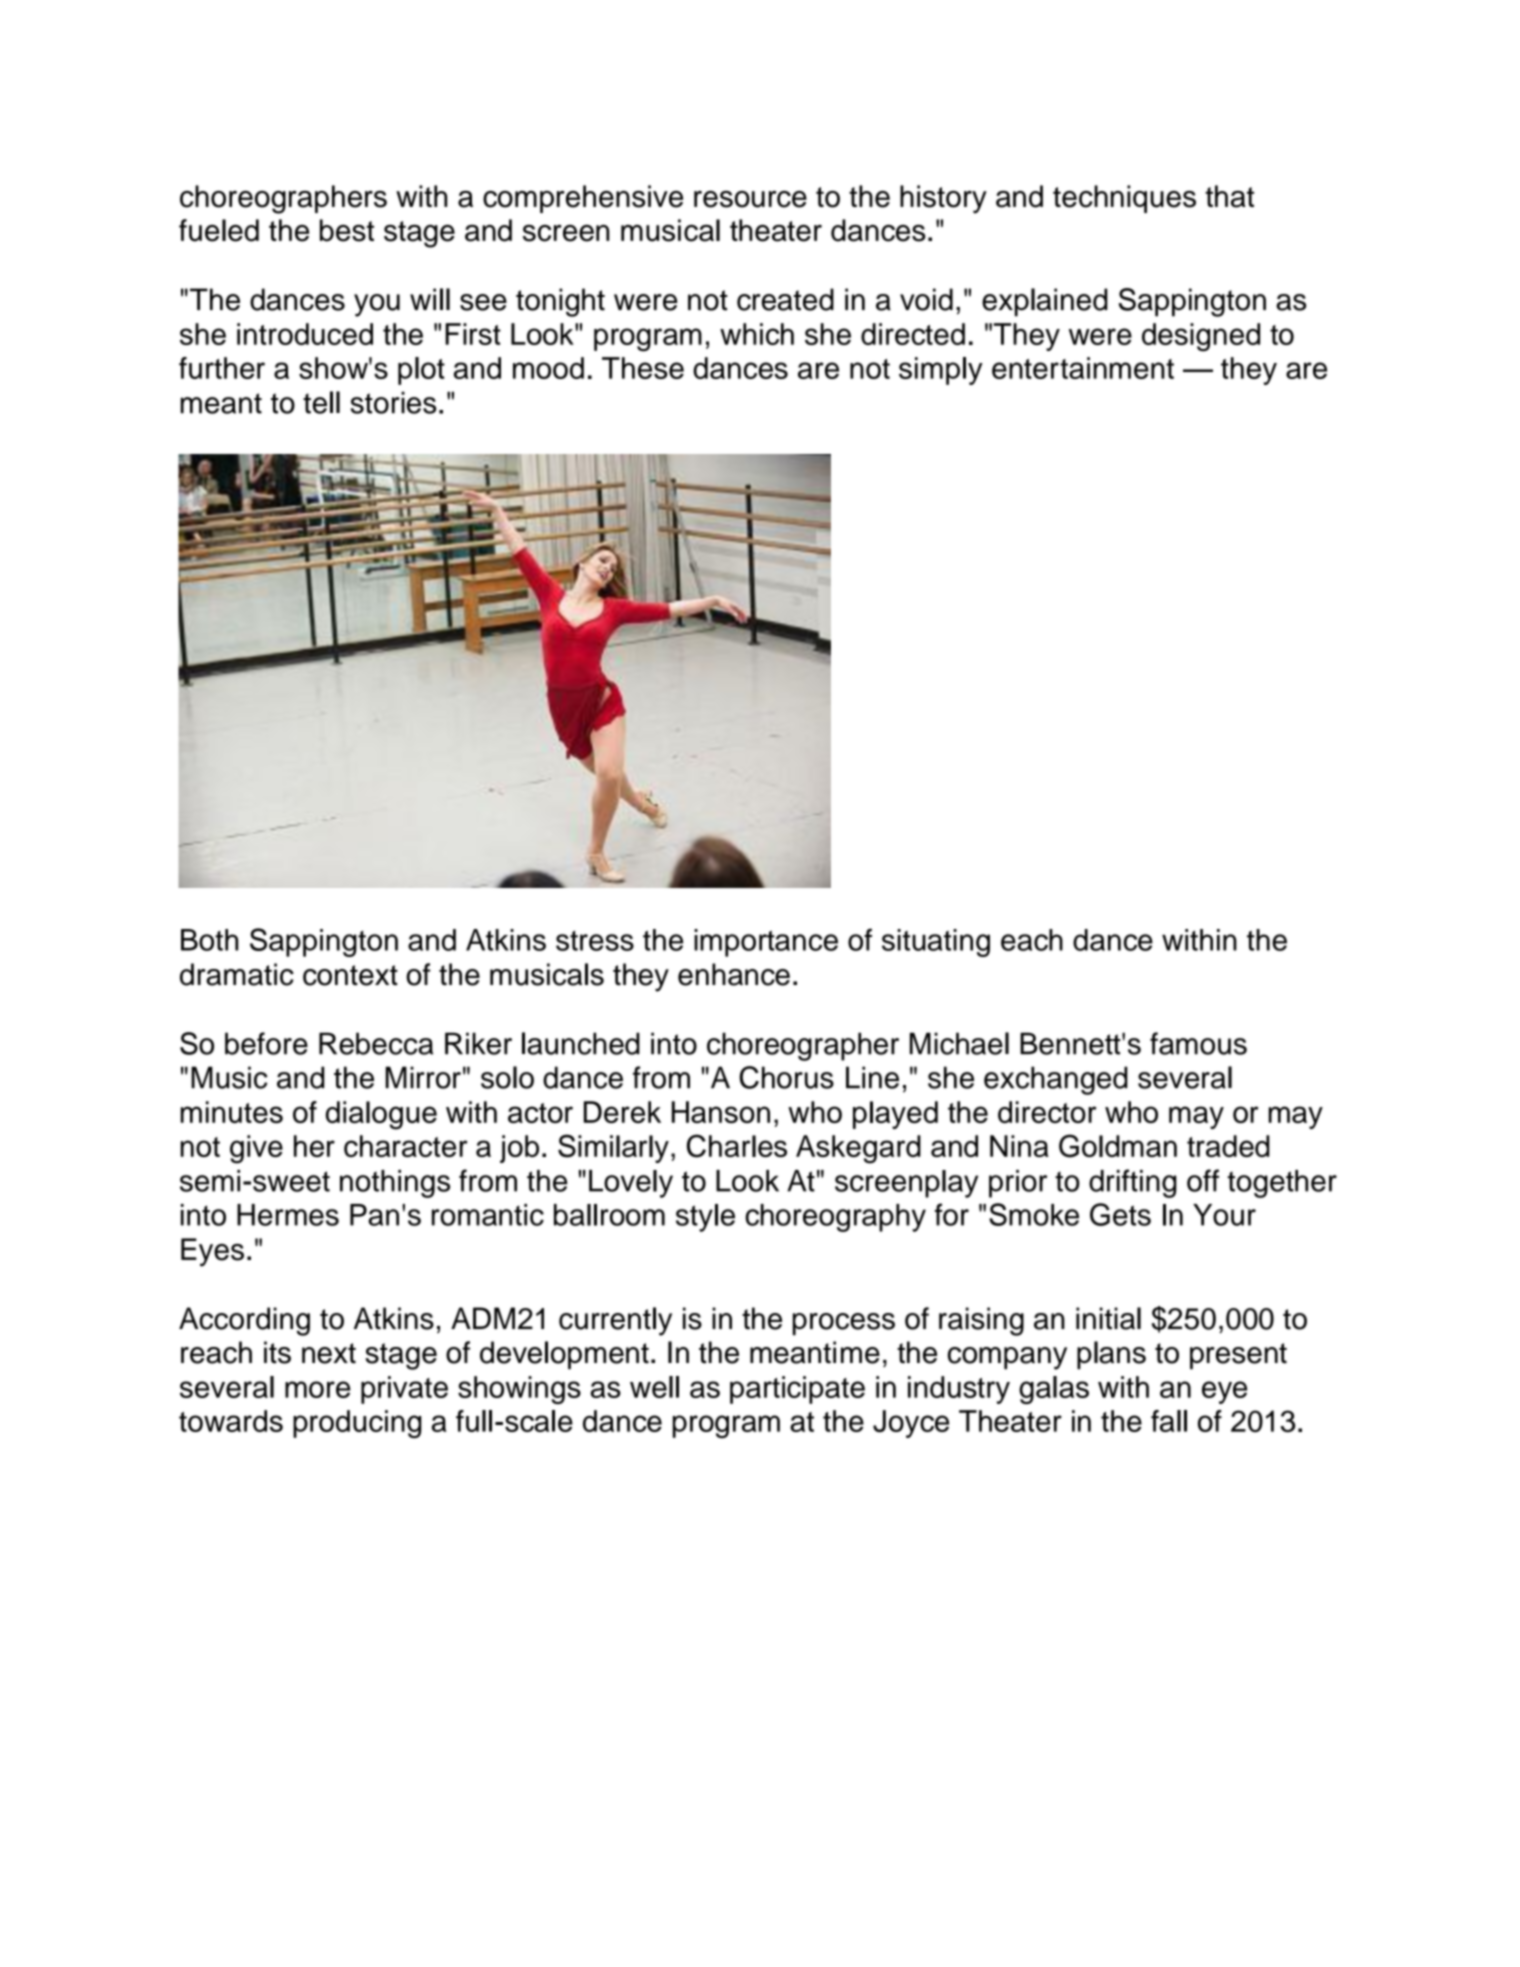 This screenshot has width=1520, height=1967. What do you see at coordinates (750, 199) in the screenshot?
I see `resource` at bounding box center [750, 199].
